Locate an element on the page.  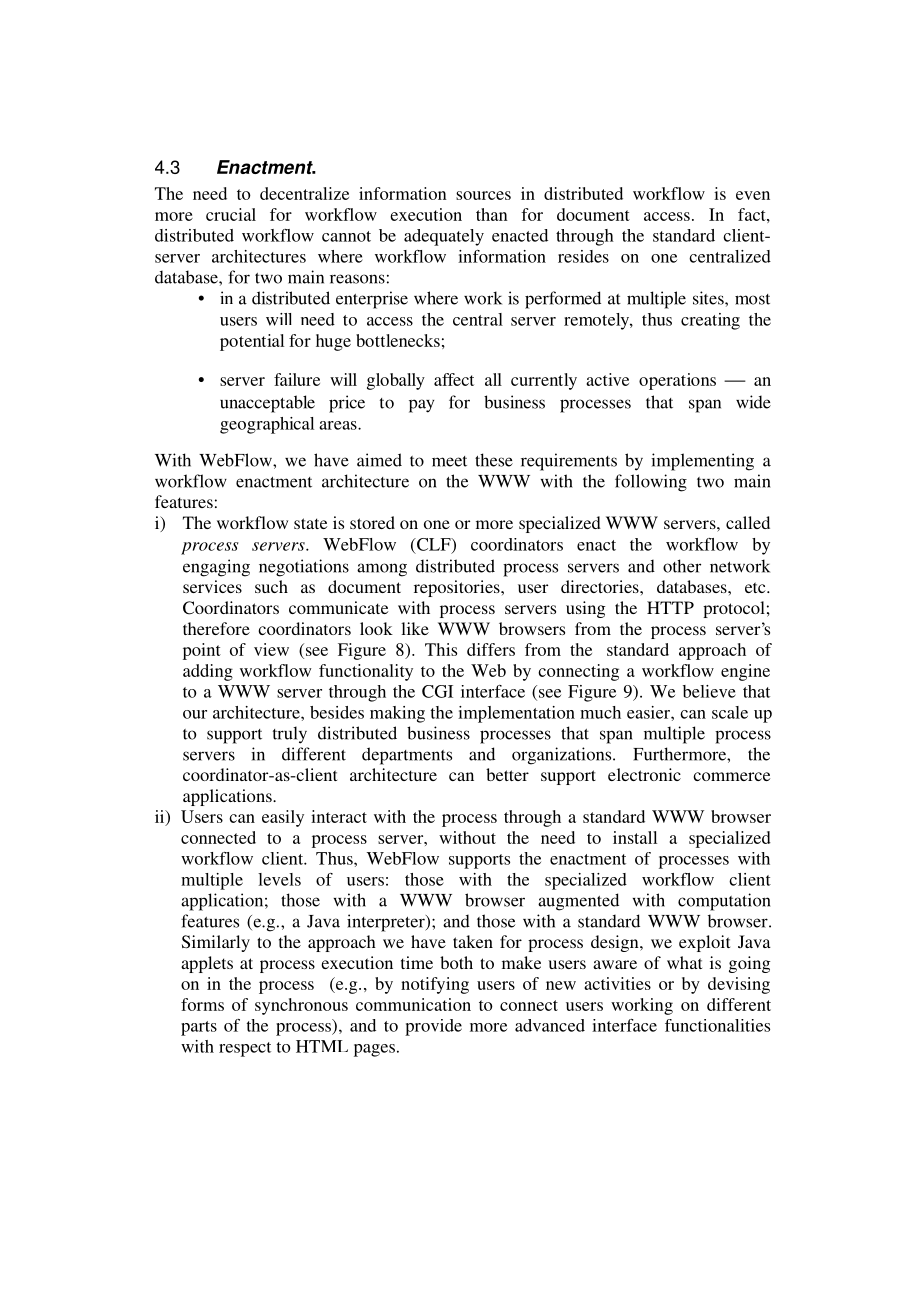
easily is located at coordinates (283, 818).
